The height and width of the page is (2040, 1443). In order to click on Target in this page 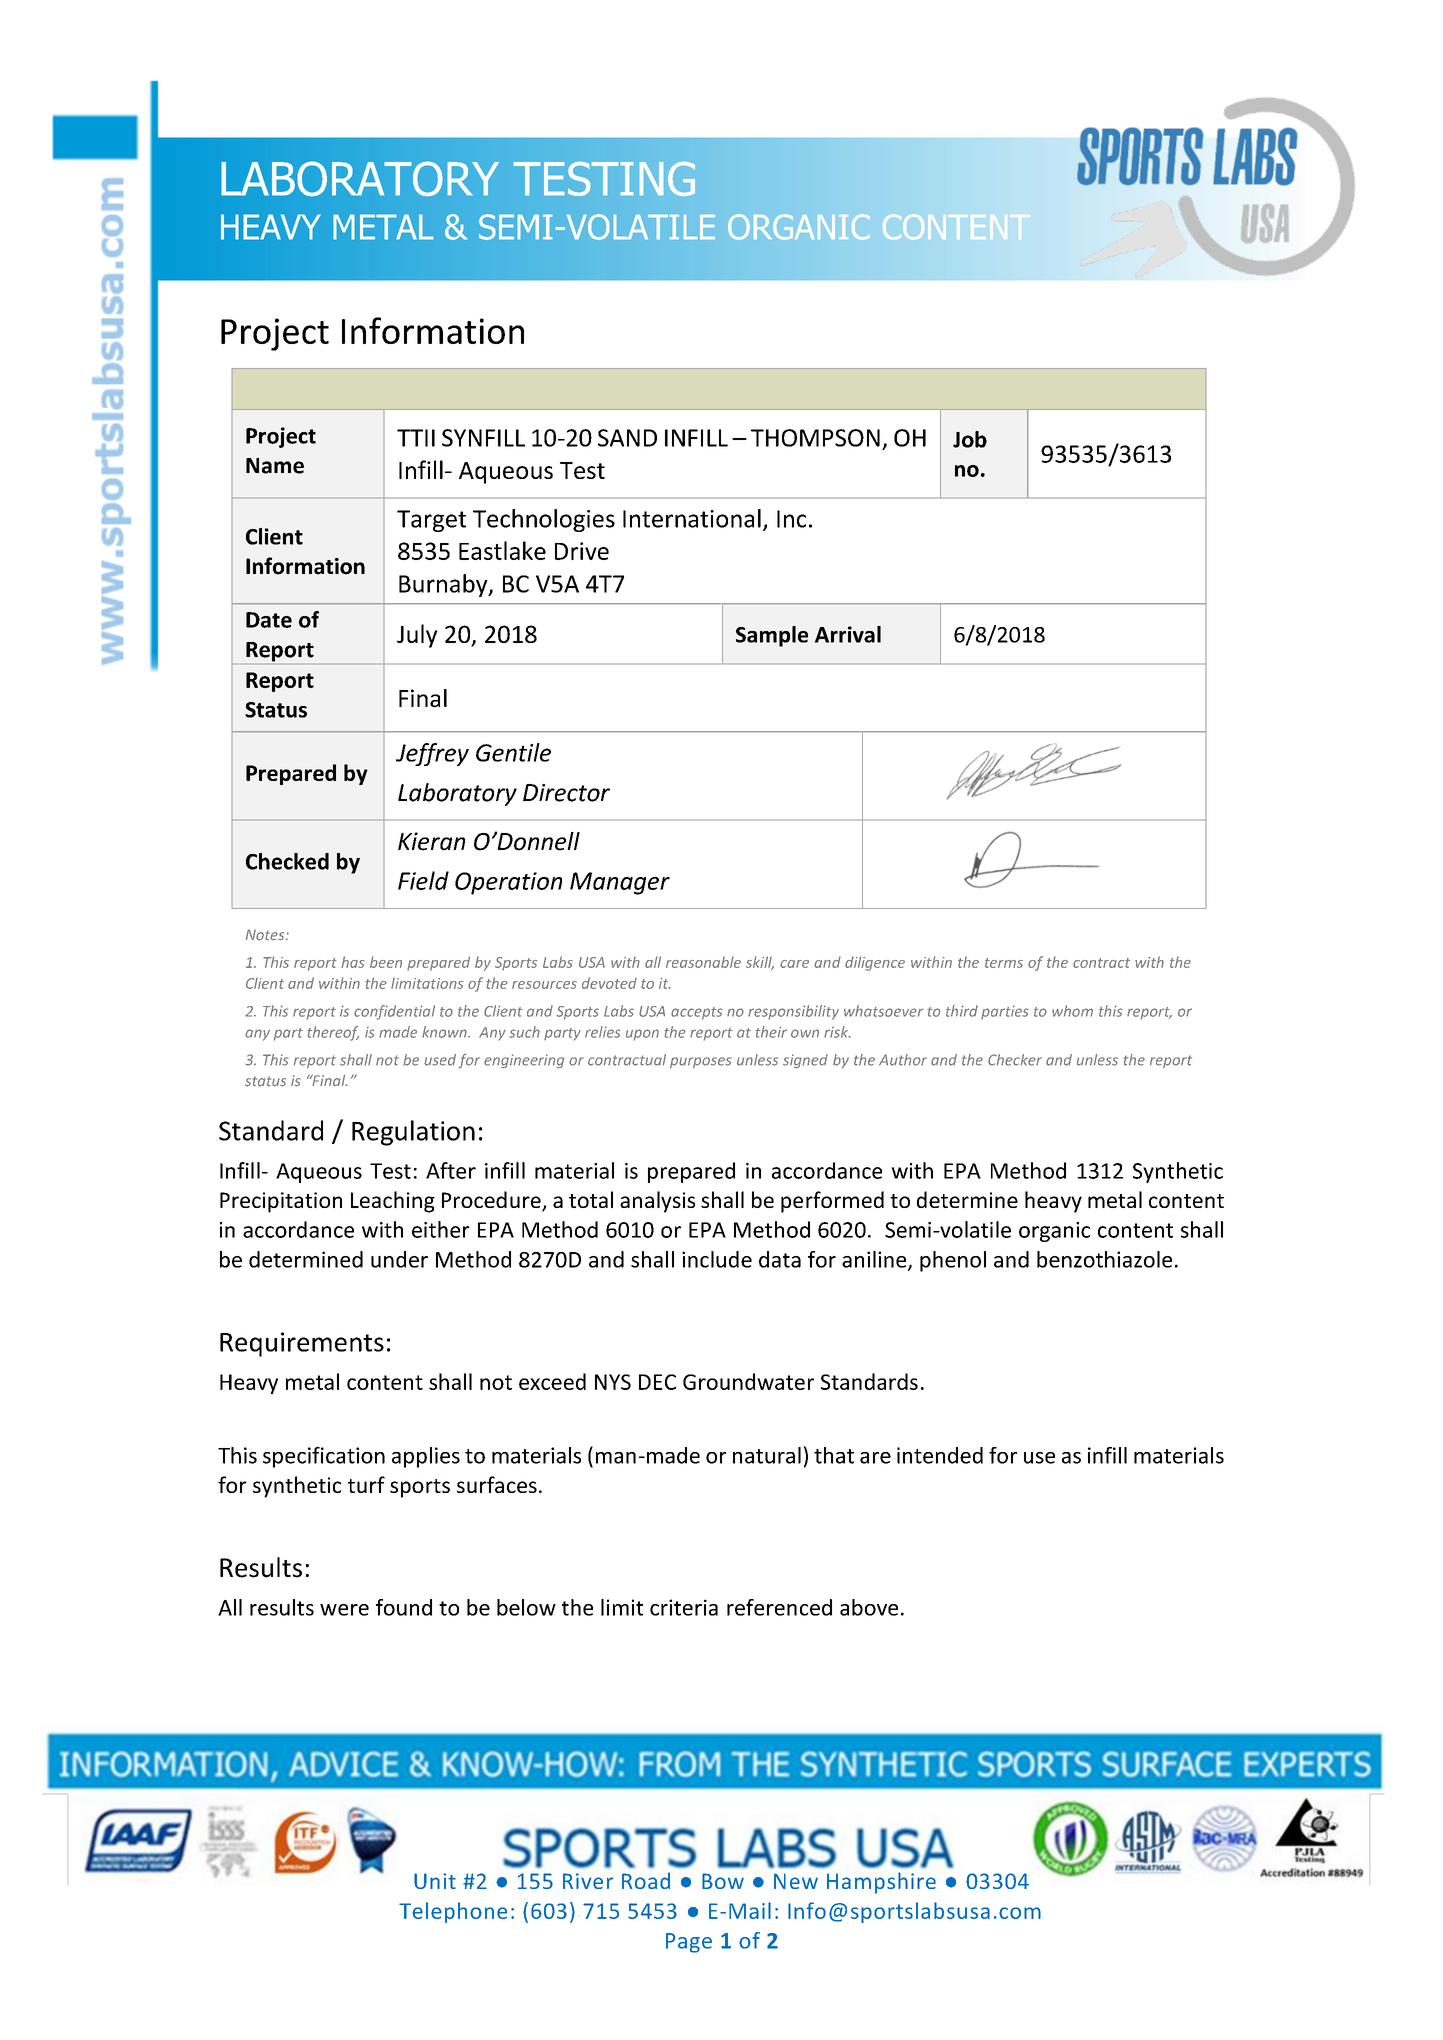, I will do `click(431, 521)`.
